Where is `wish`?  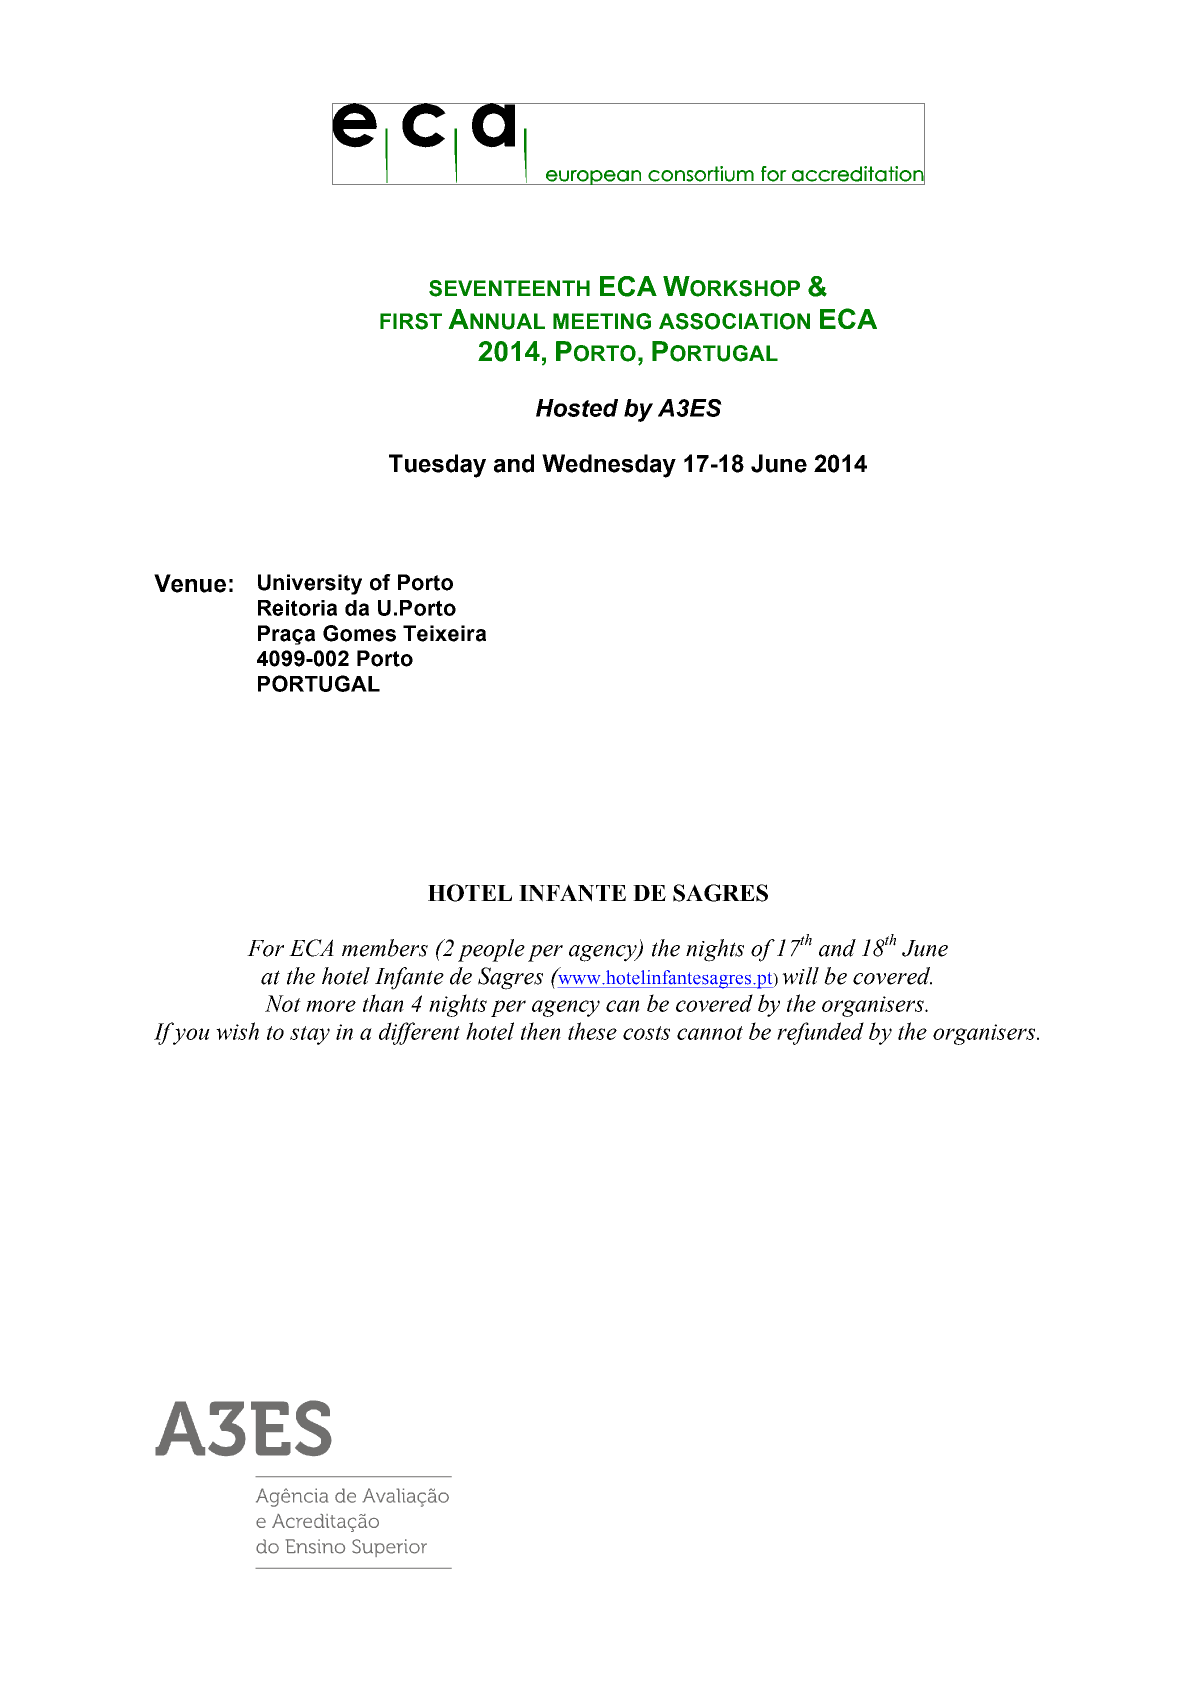 wish is located at coordinates (237, 1031).
